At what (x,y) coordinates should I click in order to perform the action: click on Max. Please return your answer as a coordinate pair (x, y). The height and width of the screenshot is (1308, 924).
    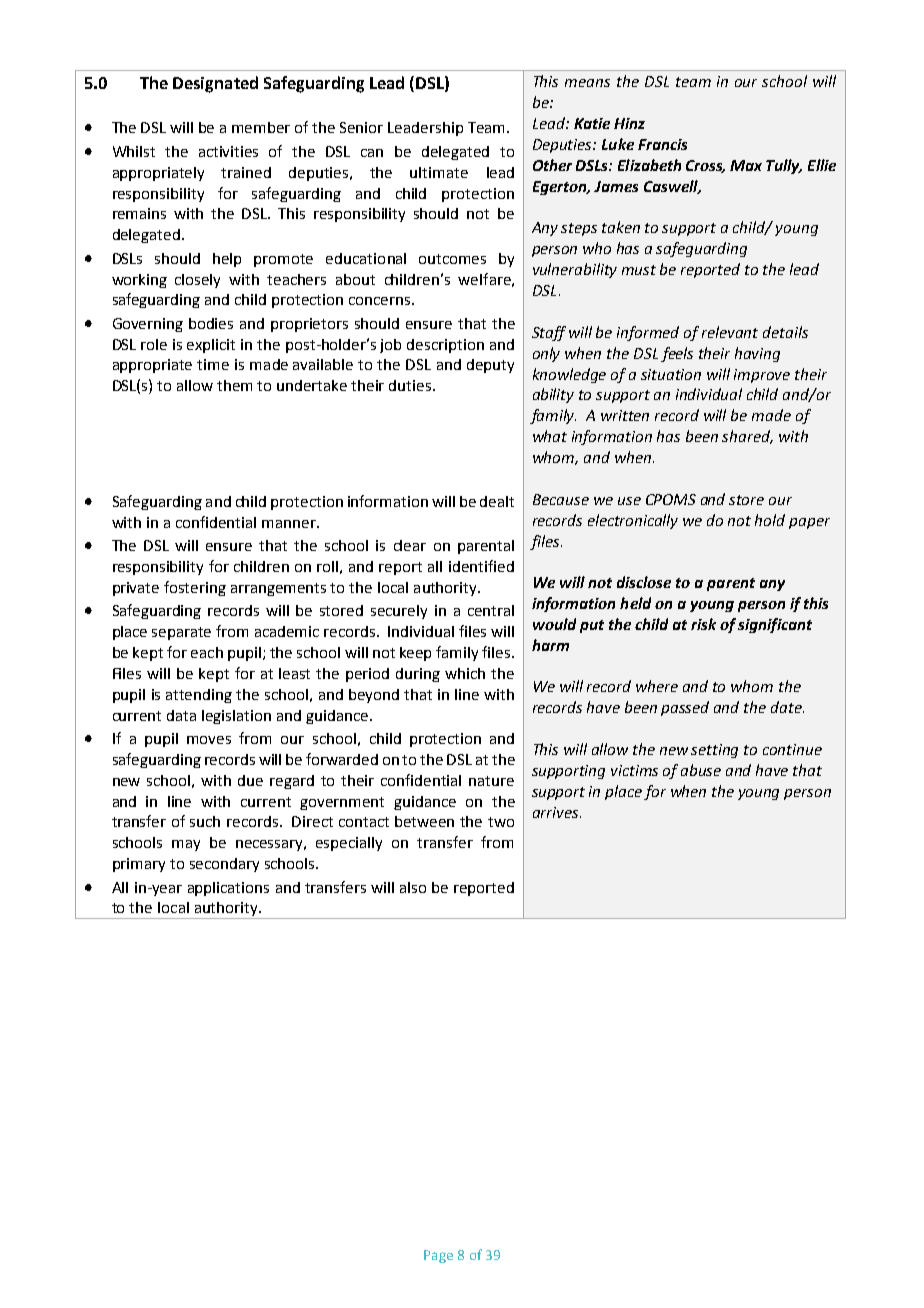
    Looking at the image, I should click on (746, 165).
